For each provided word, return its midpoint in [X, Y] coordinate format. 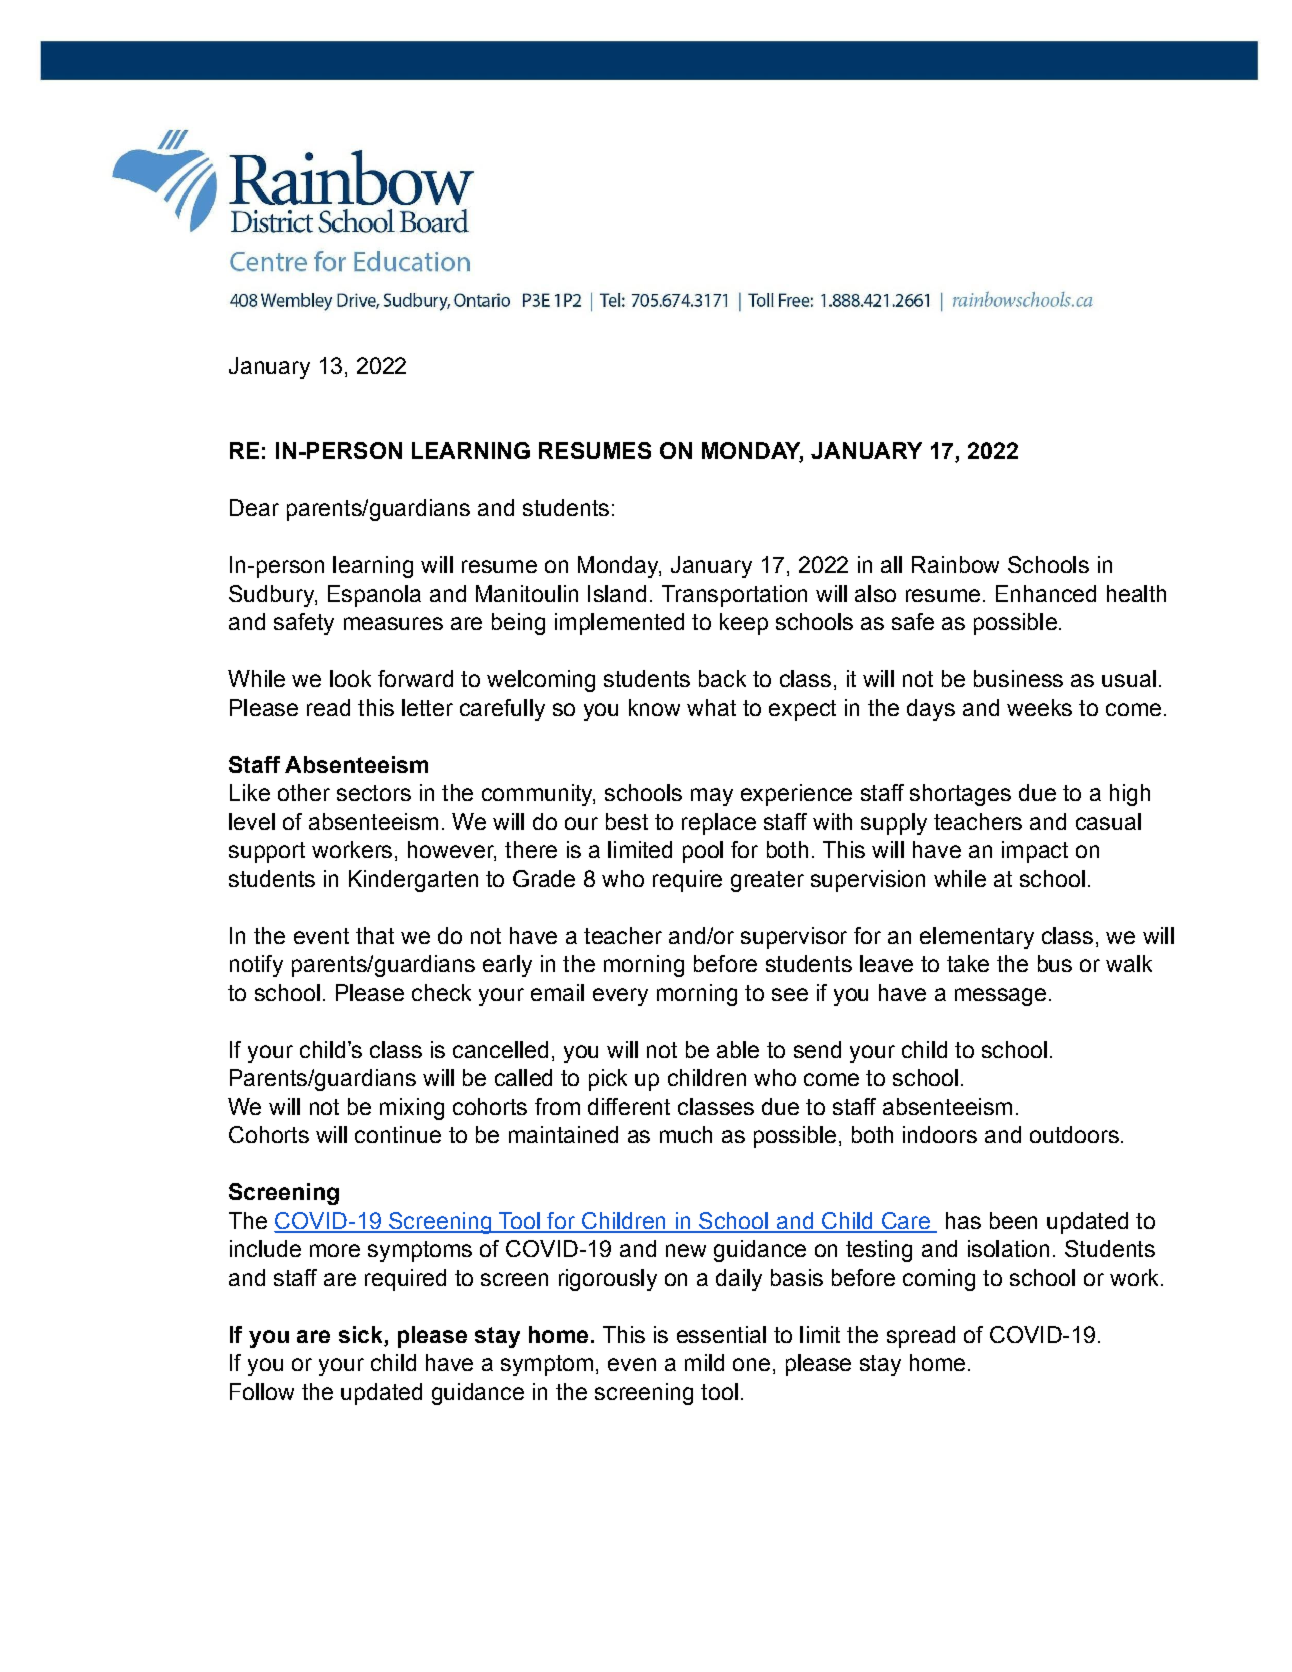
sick [362, 1336]
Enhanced [1046, 593]
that [375, 935]
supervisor [794, 938]
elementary [977, 938]
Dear [254, 507]
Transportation [734, 596]
